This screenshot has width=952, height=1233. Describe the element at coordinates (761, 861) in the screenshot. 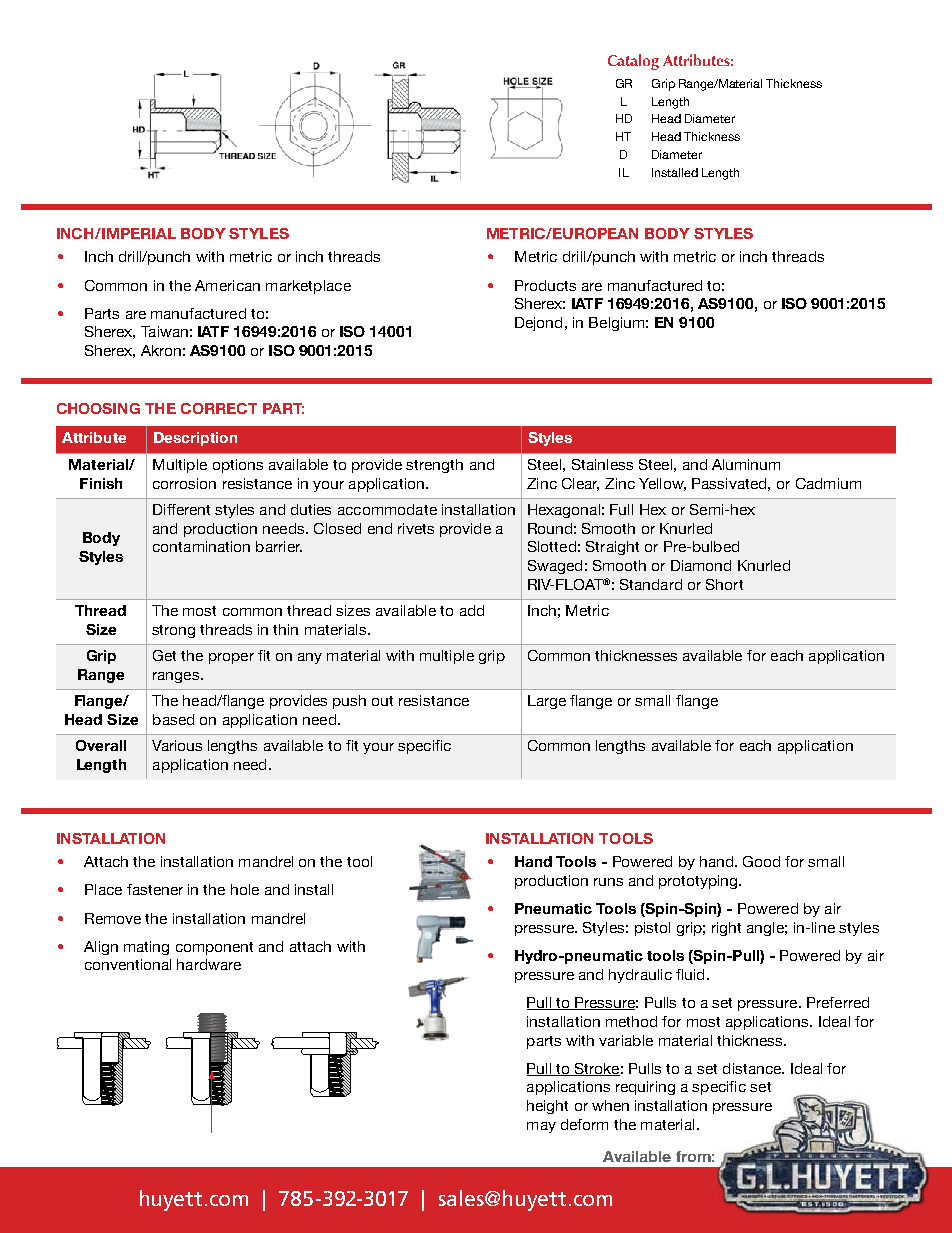

I see `Good` at that location.
